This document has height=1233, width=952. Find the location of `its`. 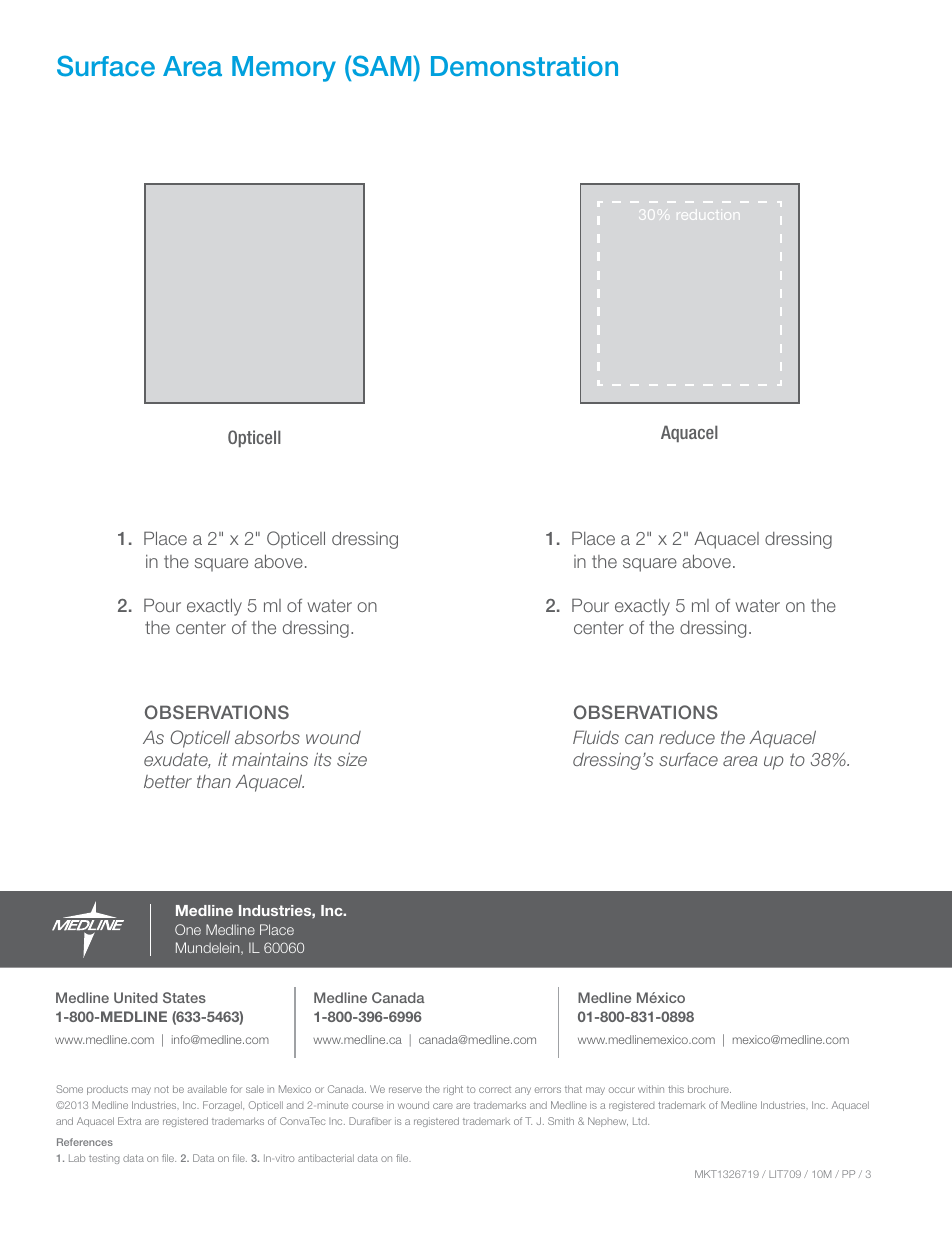

its is located at coordinates (322, 759).
